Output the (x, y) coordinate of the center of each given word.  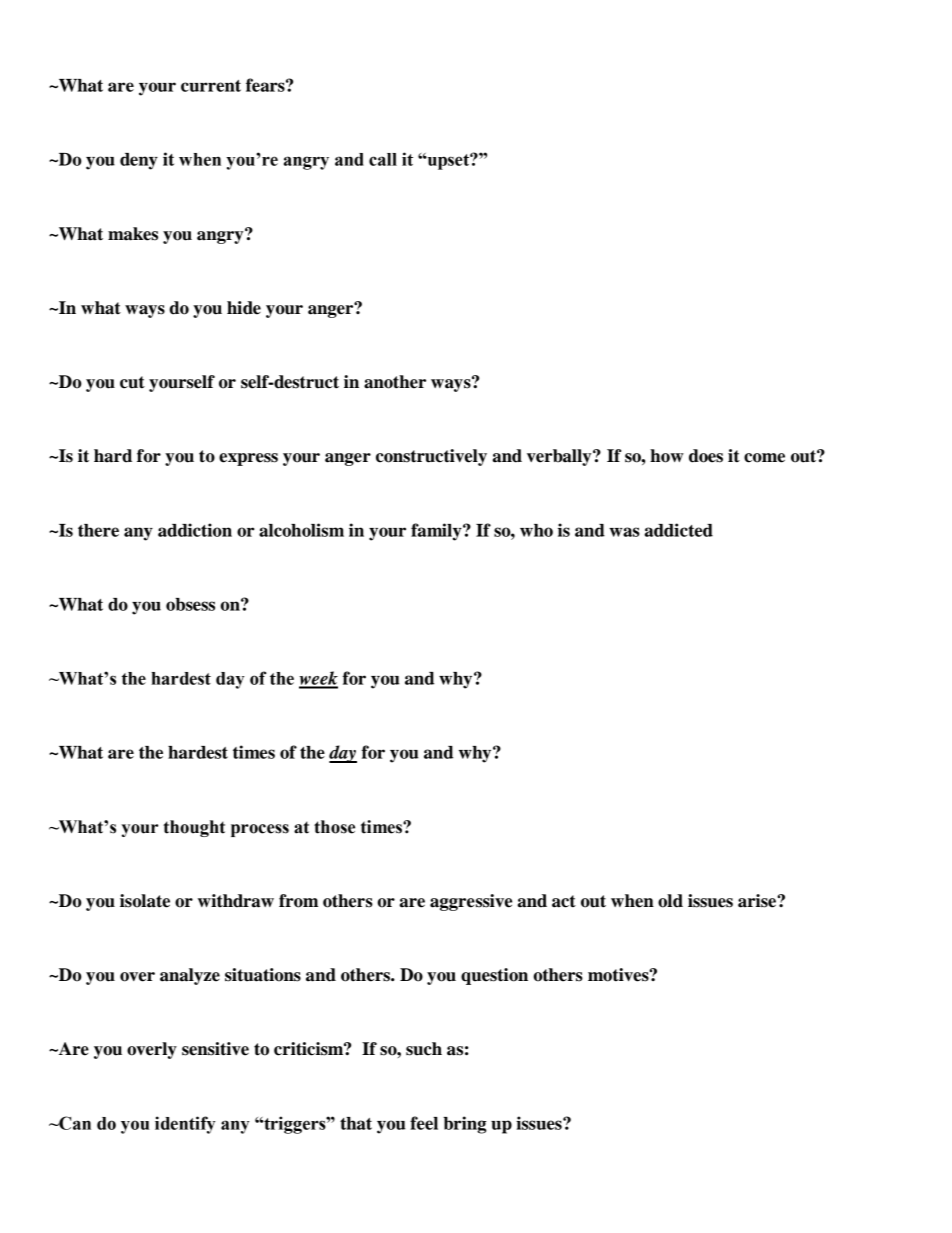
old (670, 901)
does (706, 456)
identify (185, 1125)
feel (424, 1123)
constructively (431, 457)
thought (194, 828)
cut (132, 382)
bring (464, 1125)
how (667, 456)
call (383, 159)
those (334, 827)
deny (139, 161)
